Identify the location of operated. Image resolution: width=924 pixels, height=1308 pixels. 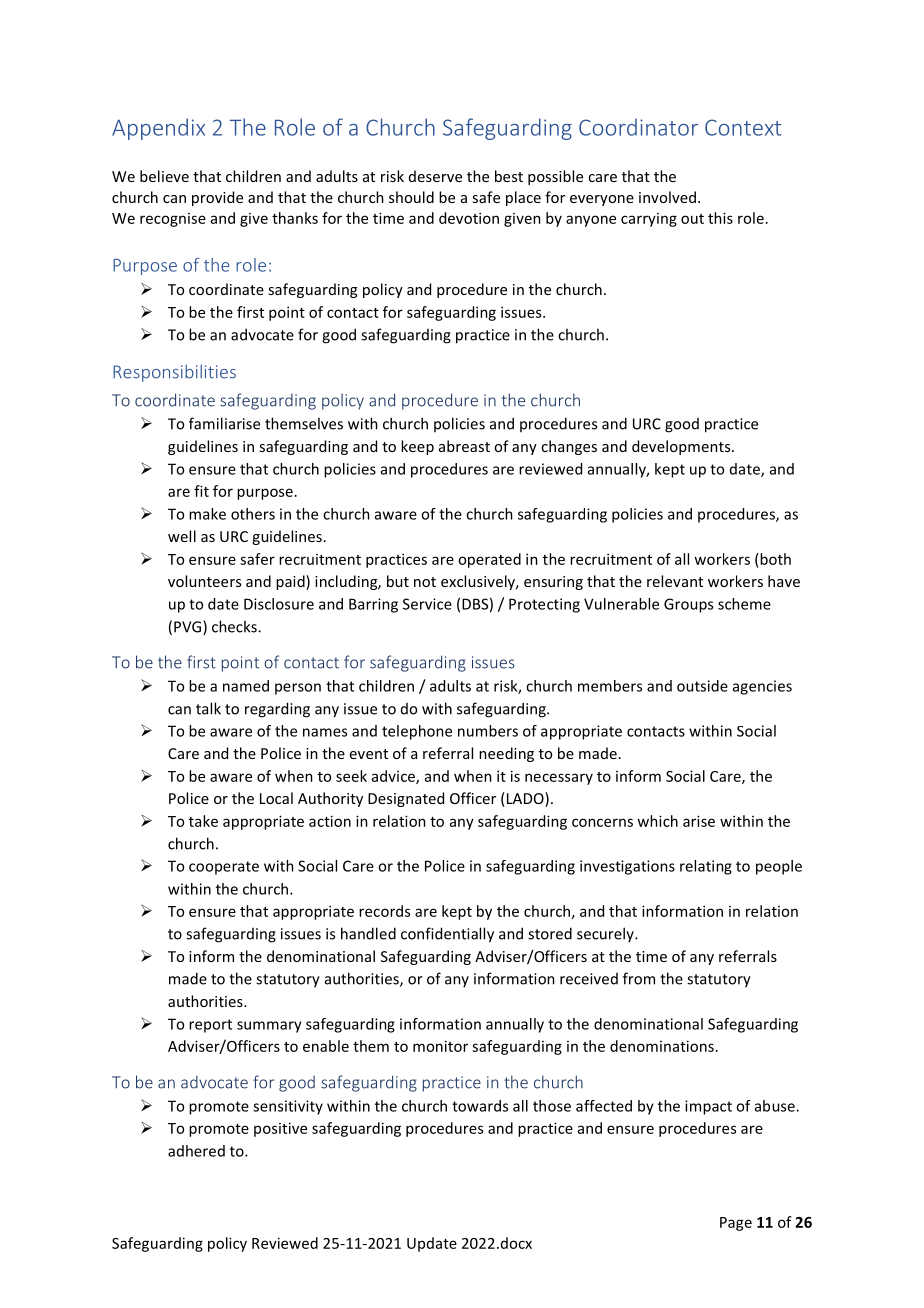
(489, 560).
